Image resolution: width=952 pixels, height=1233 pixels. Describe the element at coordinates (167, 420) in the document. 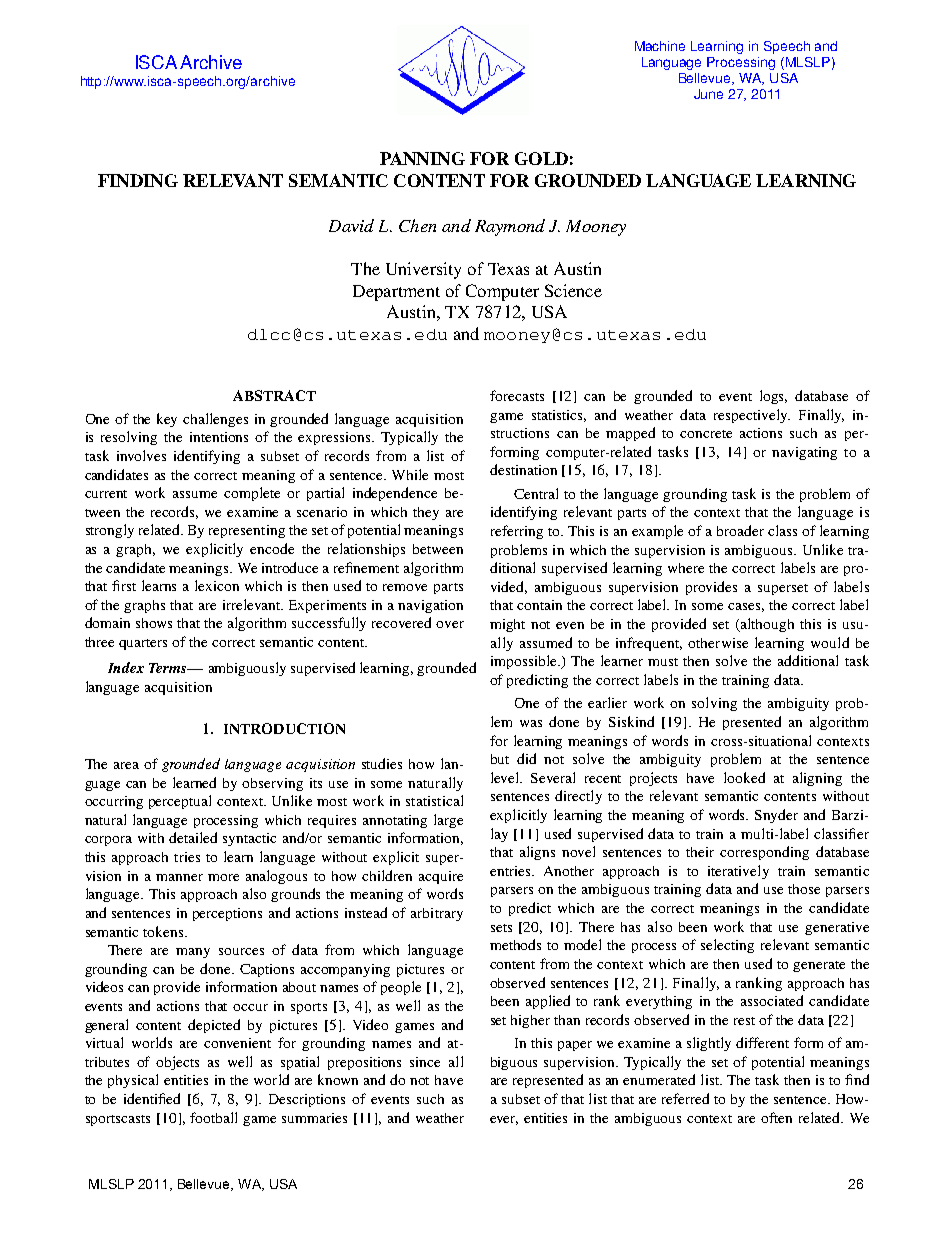

I see `key` at that location.
